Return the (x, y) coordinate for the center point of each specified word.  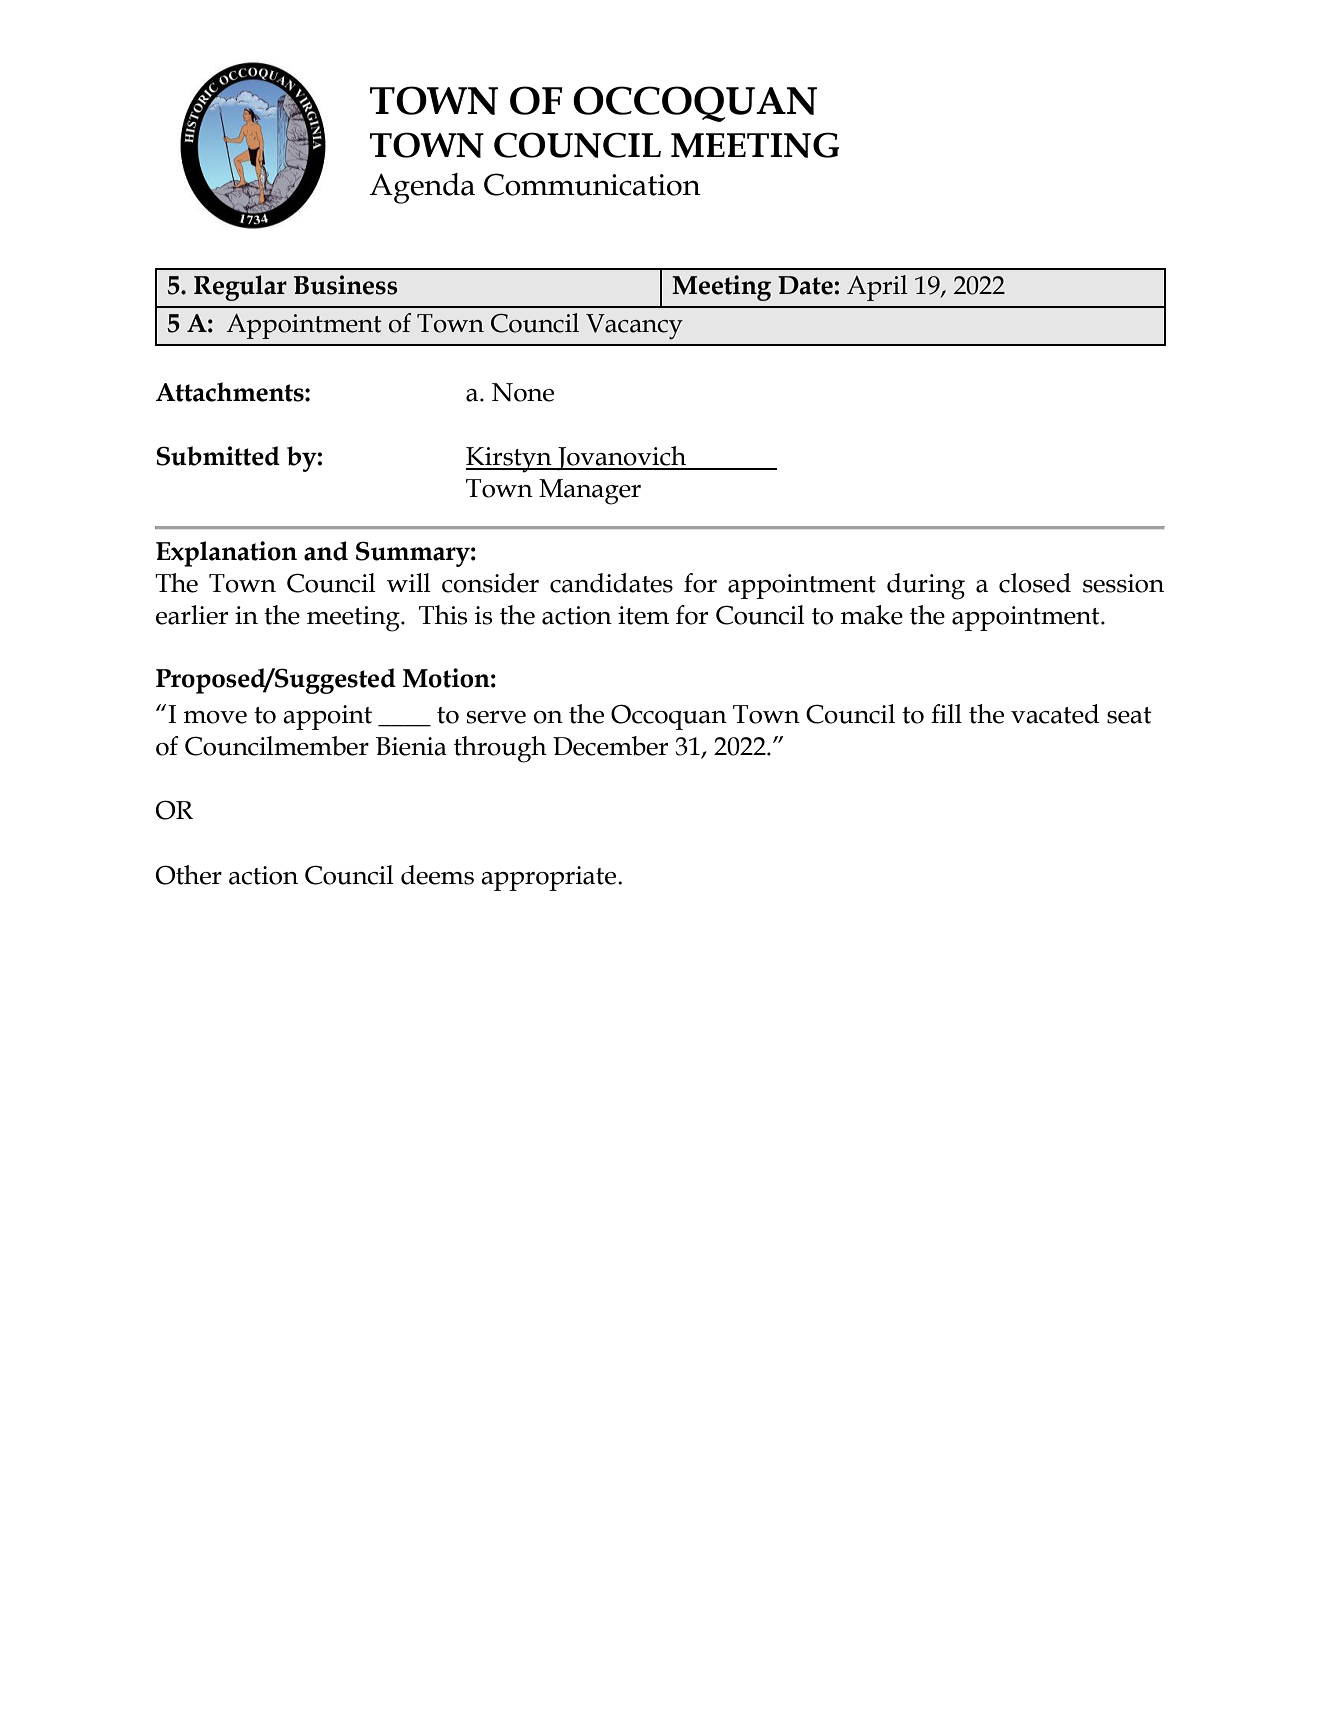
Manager (590, 492)
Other (189, 875)
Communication (592, 184)
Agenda (422, 188)
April (877, 288)
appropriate (550, 878)
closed (1035, 583)
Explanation (226, 554)
